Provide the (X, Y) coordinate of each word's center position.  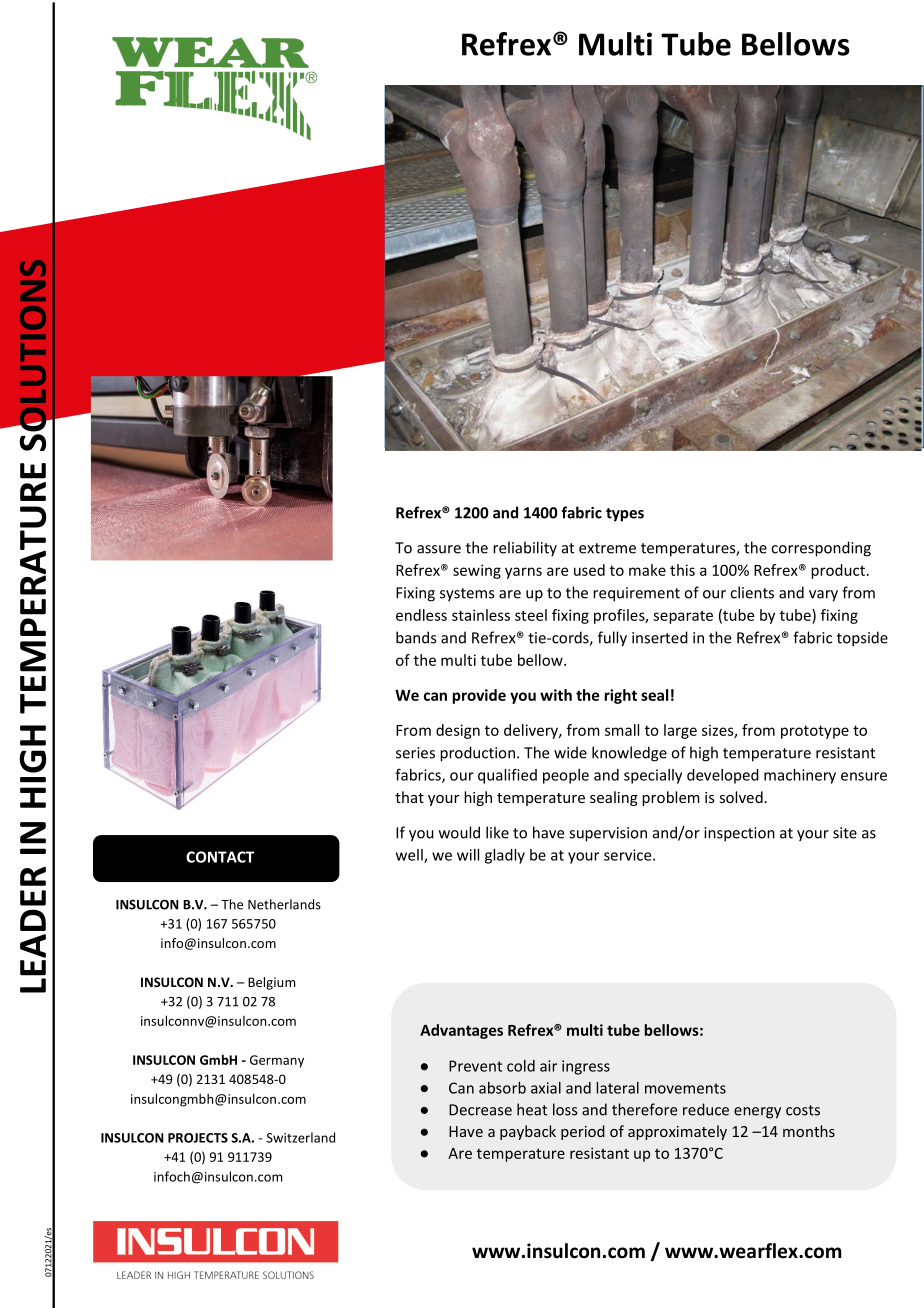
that (409, 797)
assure (439, 549)
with (556, 695)
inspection (739, 834)
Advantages (461, 1031)
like (497, 832)
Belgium (271, 983)
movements (685, 1088)
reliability (525, 549)
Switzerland (300, 1137)
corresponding (821, 549)
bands (416, 637)
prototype (815, 732)
